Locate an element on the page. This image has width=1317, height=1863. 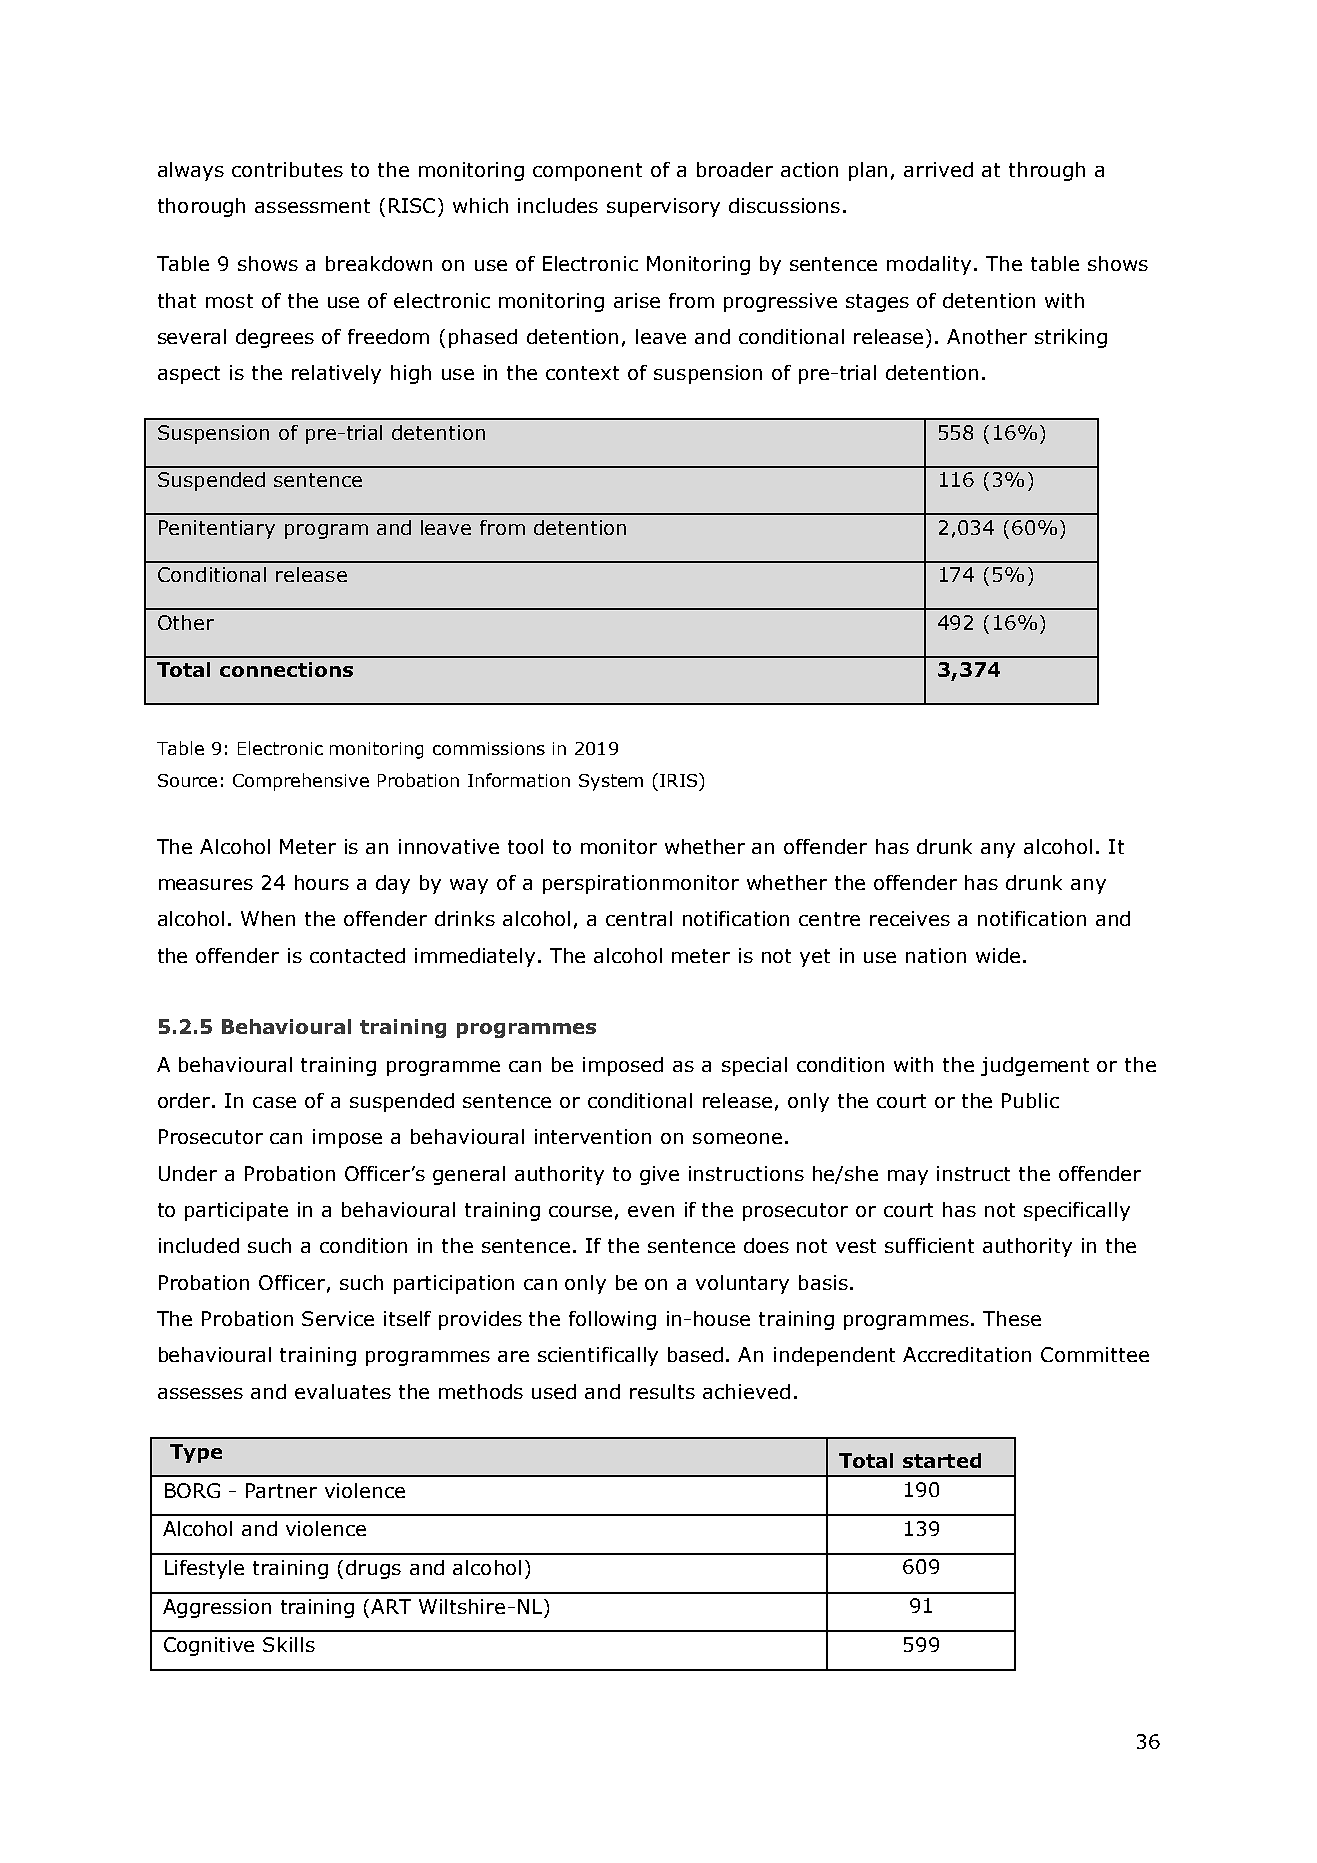
Skills is located at coordinates (289, 1644).
